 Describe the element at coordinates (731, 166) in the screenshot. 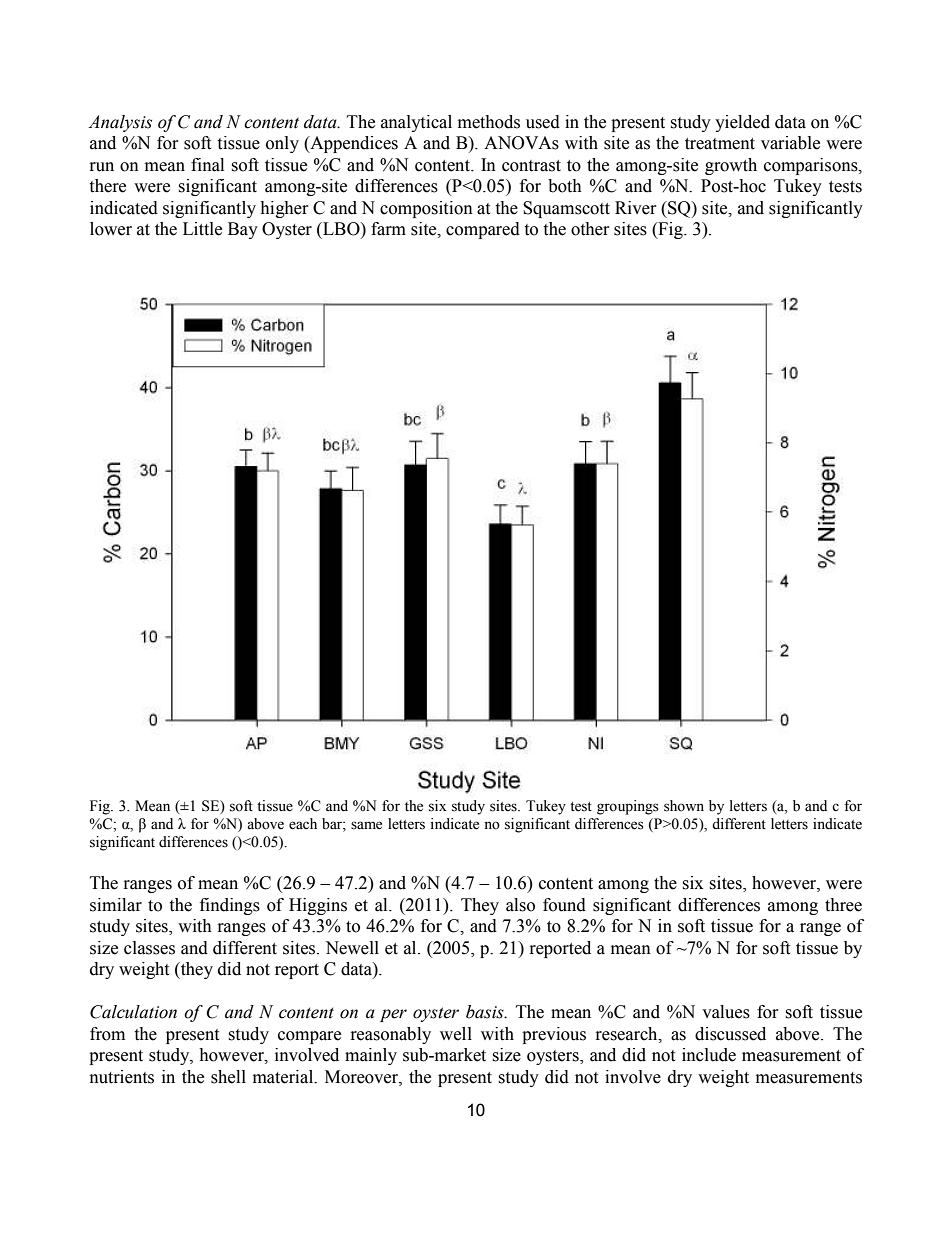

I see `growth` at that location.
